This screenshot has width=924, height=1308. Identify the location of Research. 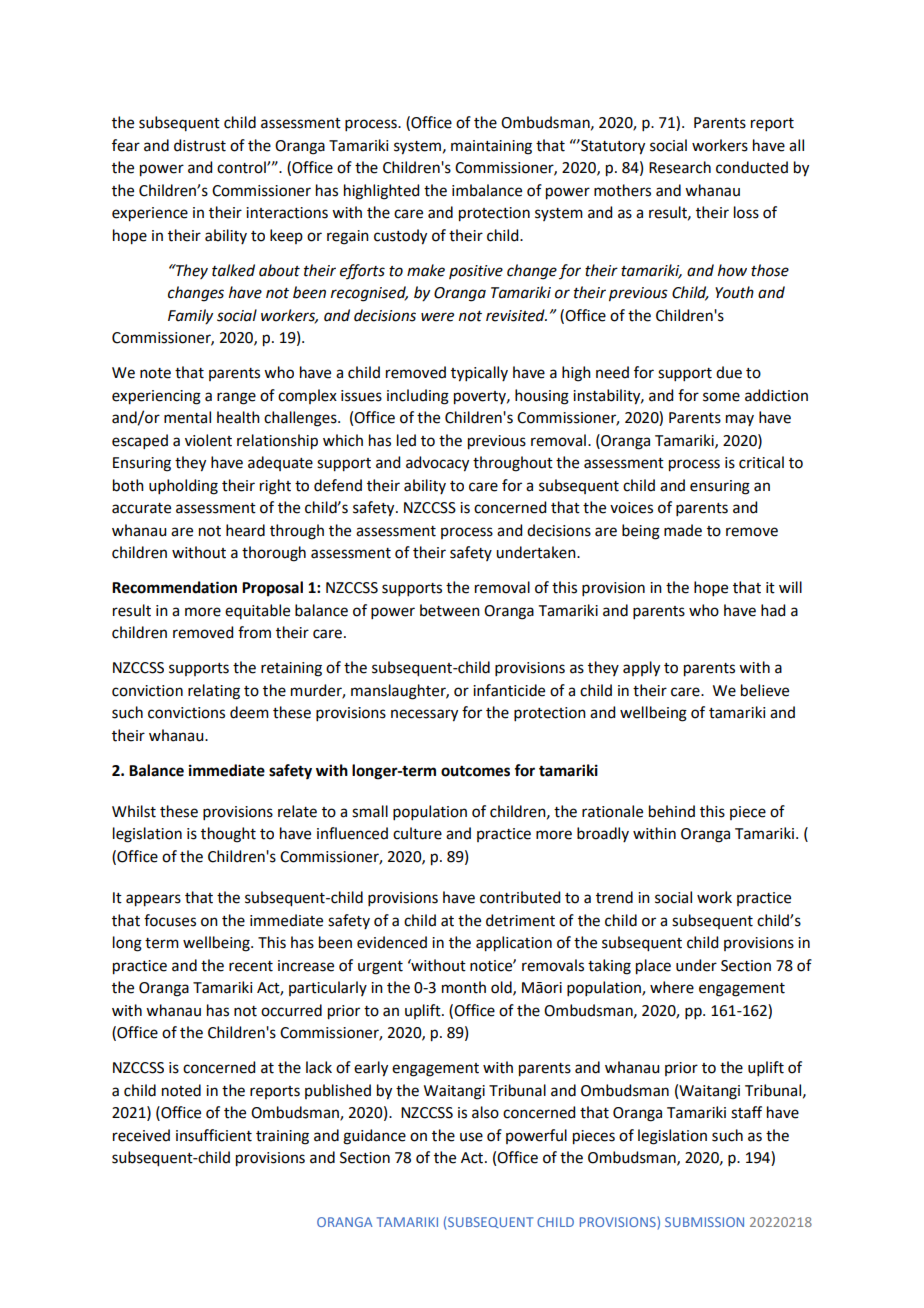
(680, 167).
